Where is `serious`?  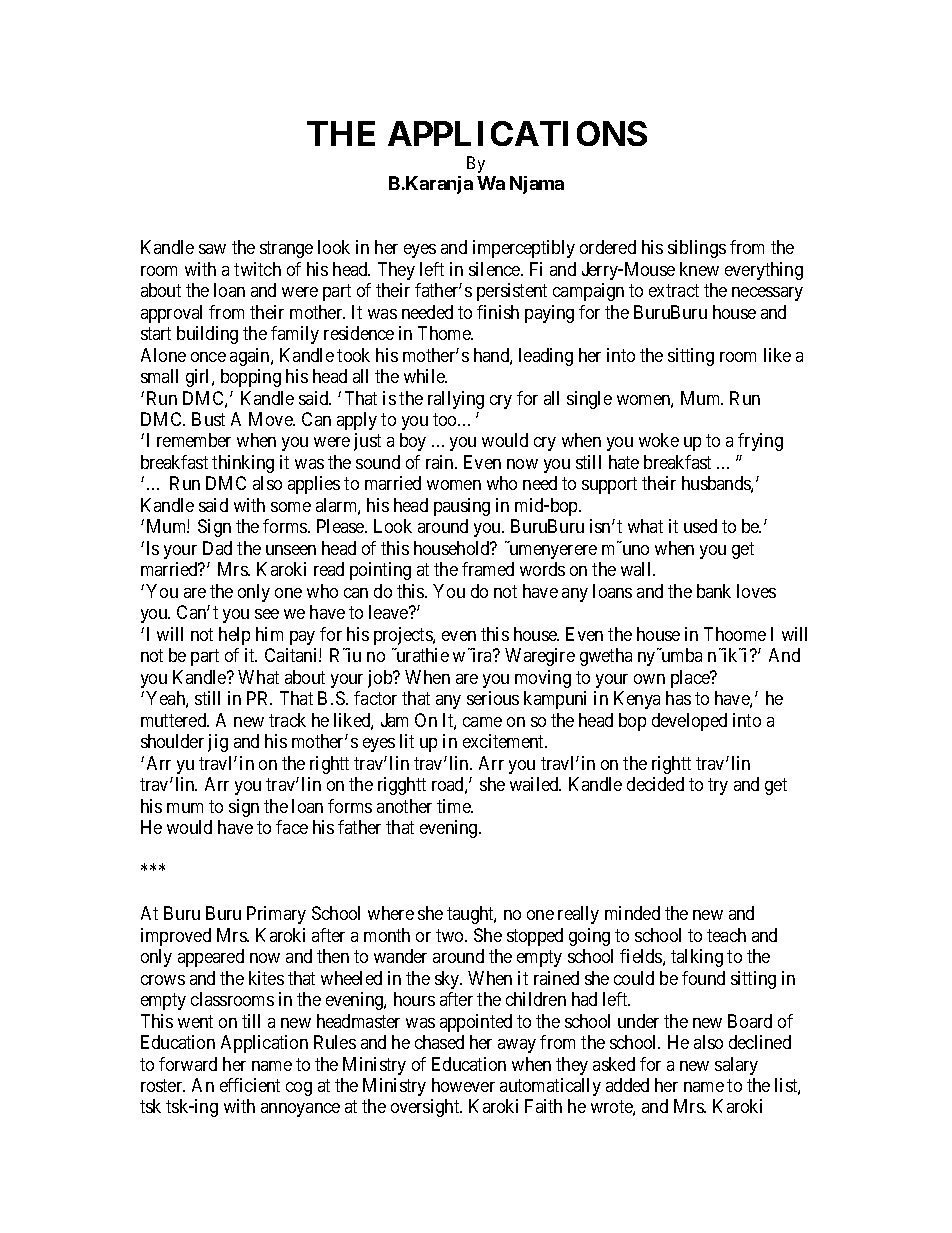 serious is located at coordinates (493, 698).
